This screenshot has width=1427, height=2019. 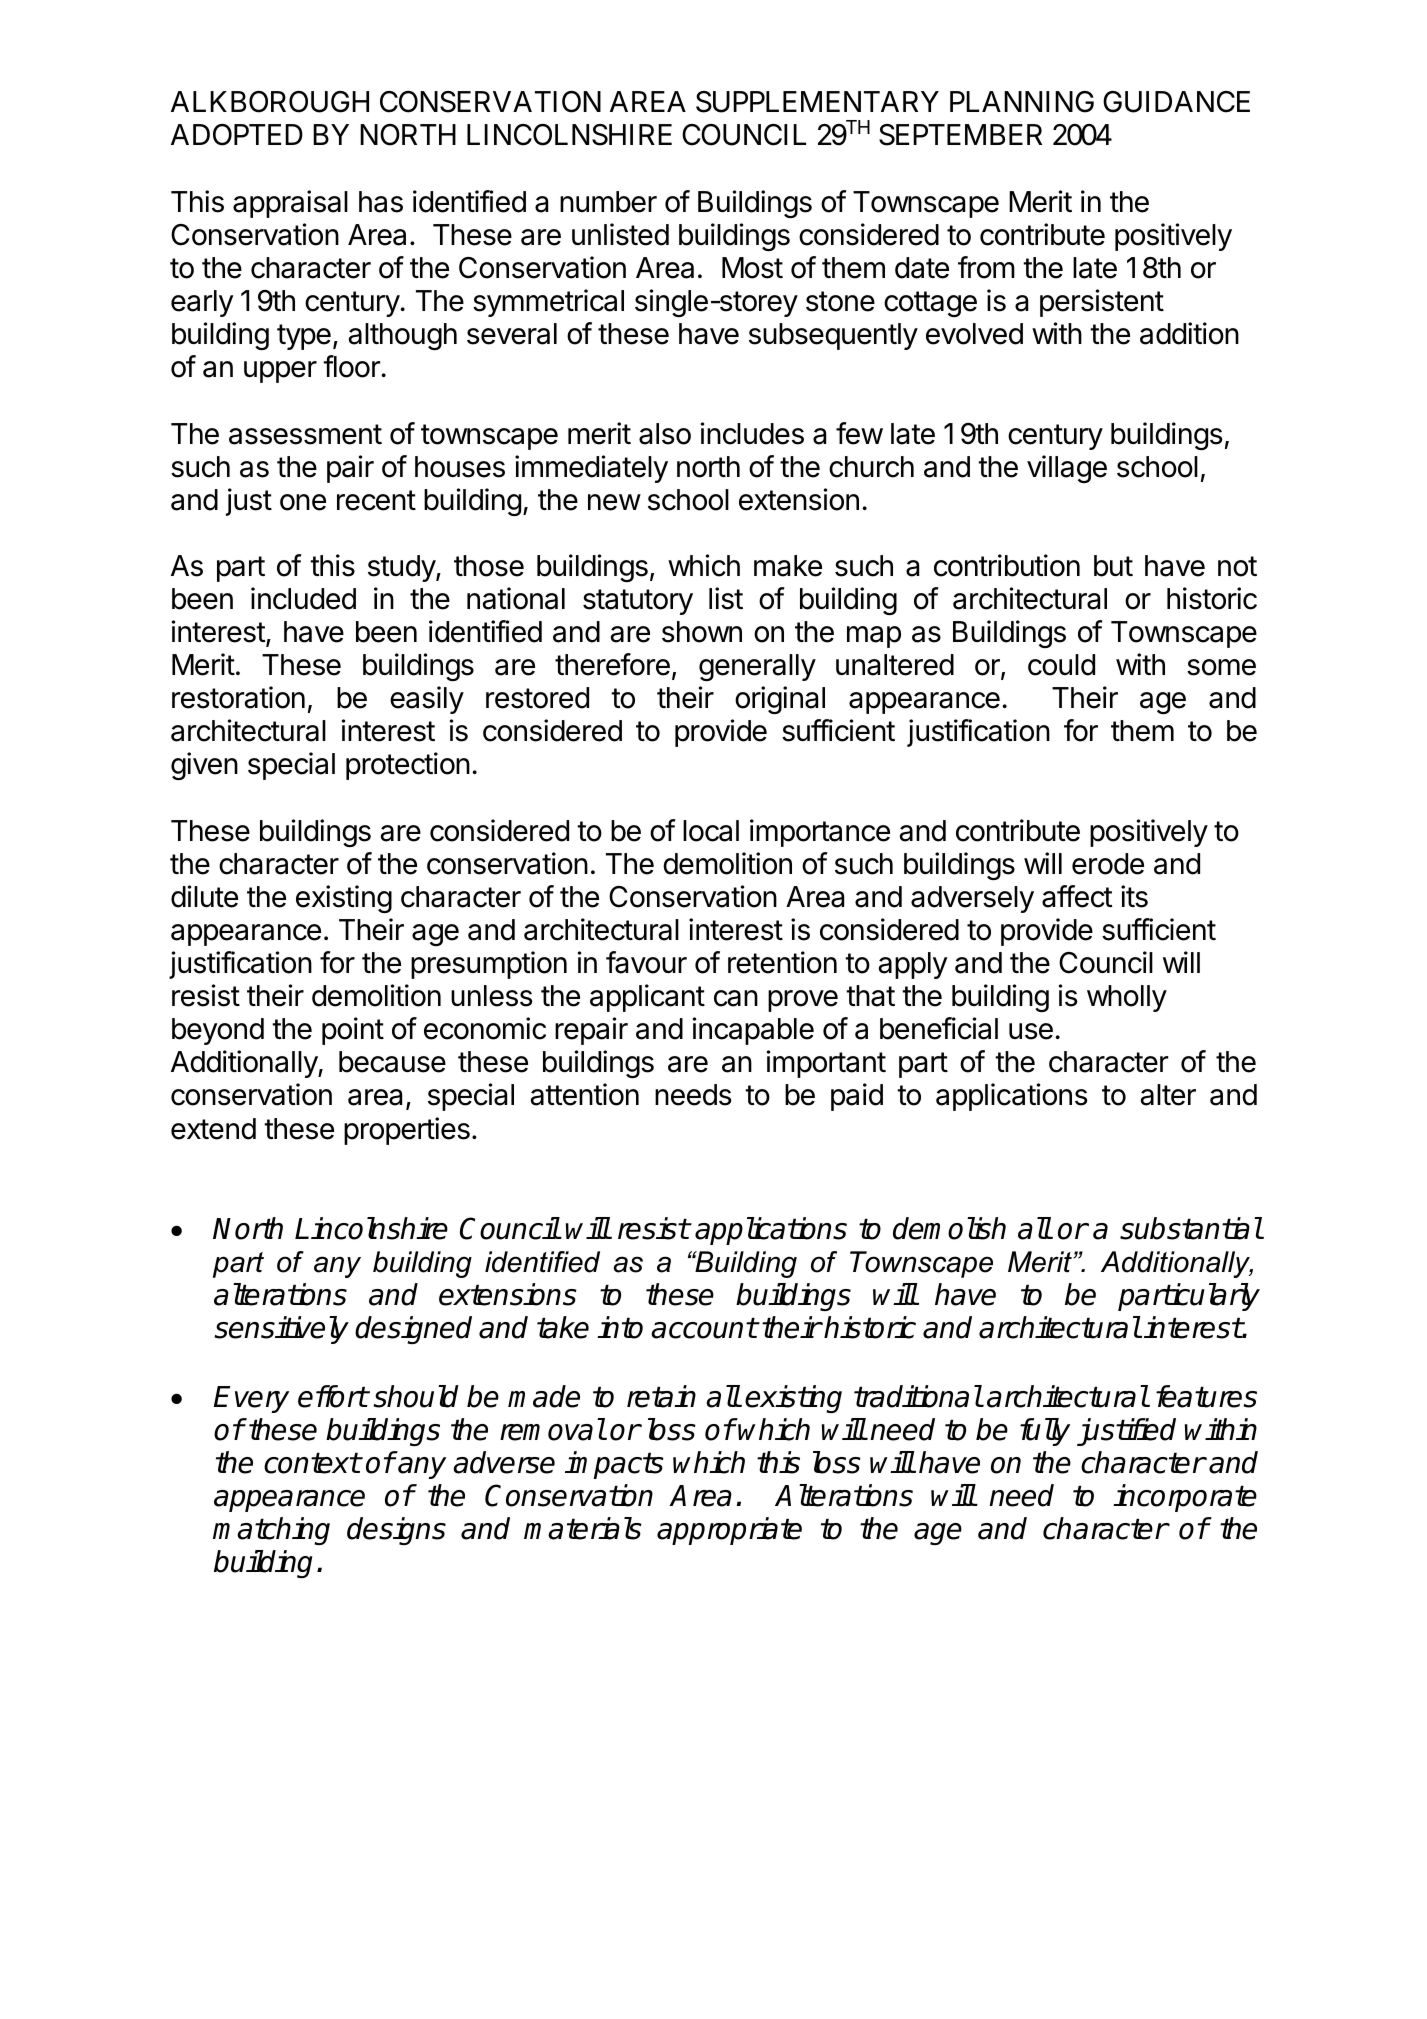 What do you see at coordinates (1185, 1498) in the screenshot?
I see `incorporate` at bounding box center [1185, 1498].
